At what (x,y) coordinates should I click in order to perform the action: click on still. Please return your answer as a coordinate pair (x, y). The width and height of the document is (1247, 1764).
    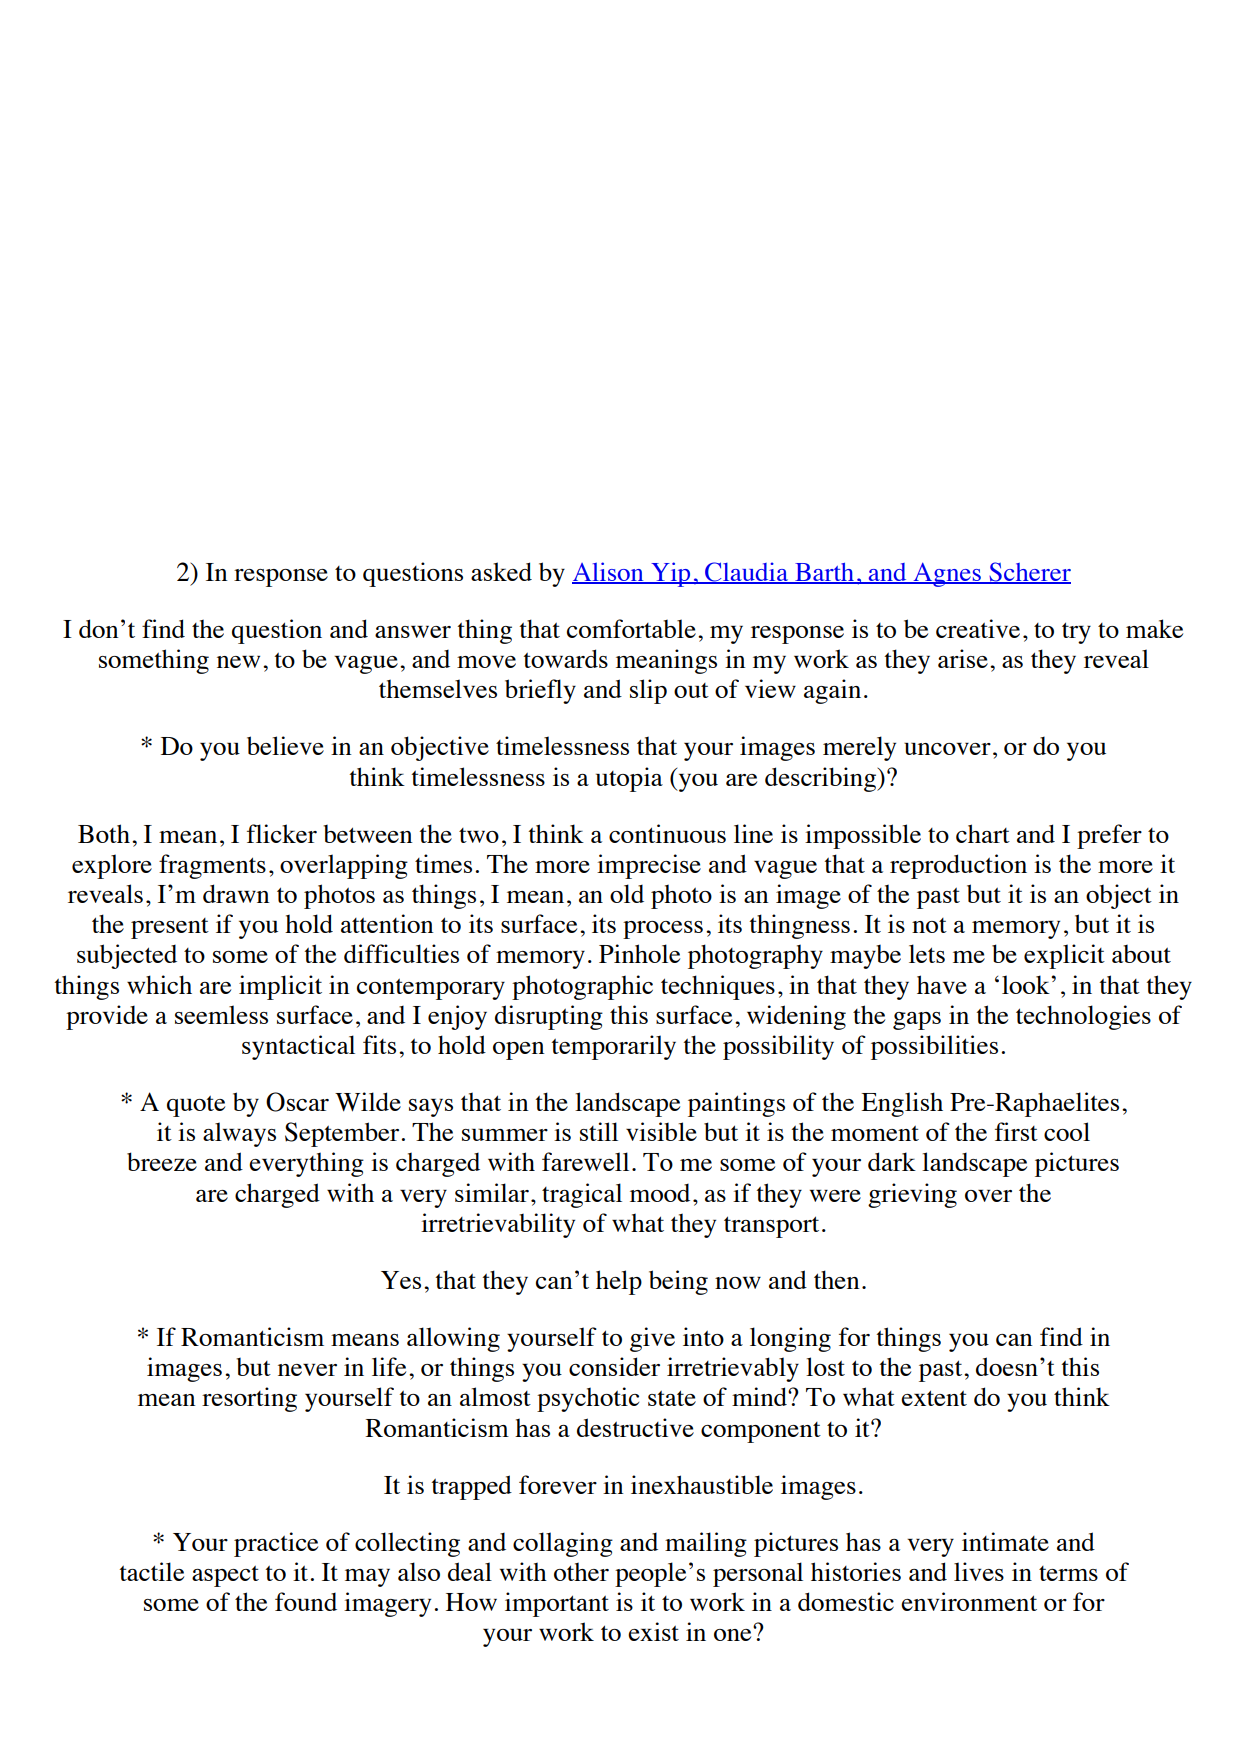
    Looking at the image, I should click on (599, 1131).
